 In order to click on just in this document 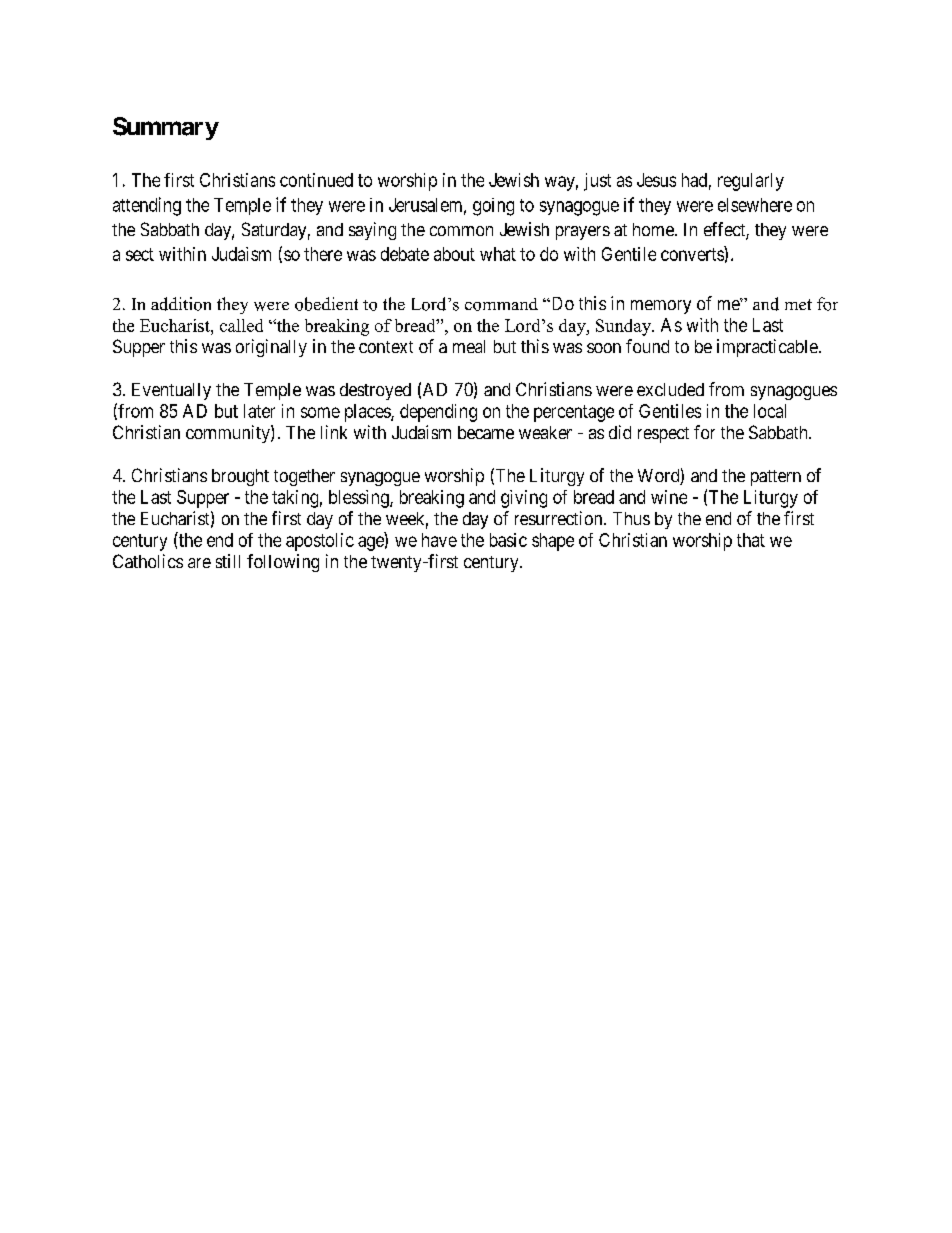, I will do `click(597, 182)`.
